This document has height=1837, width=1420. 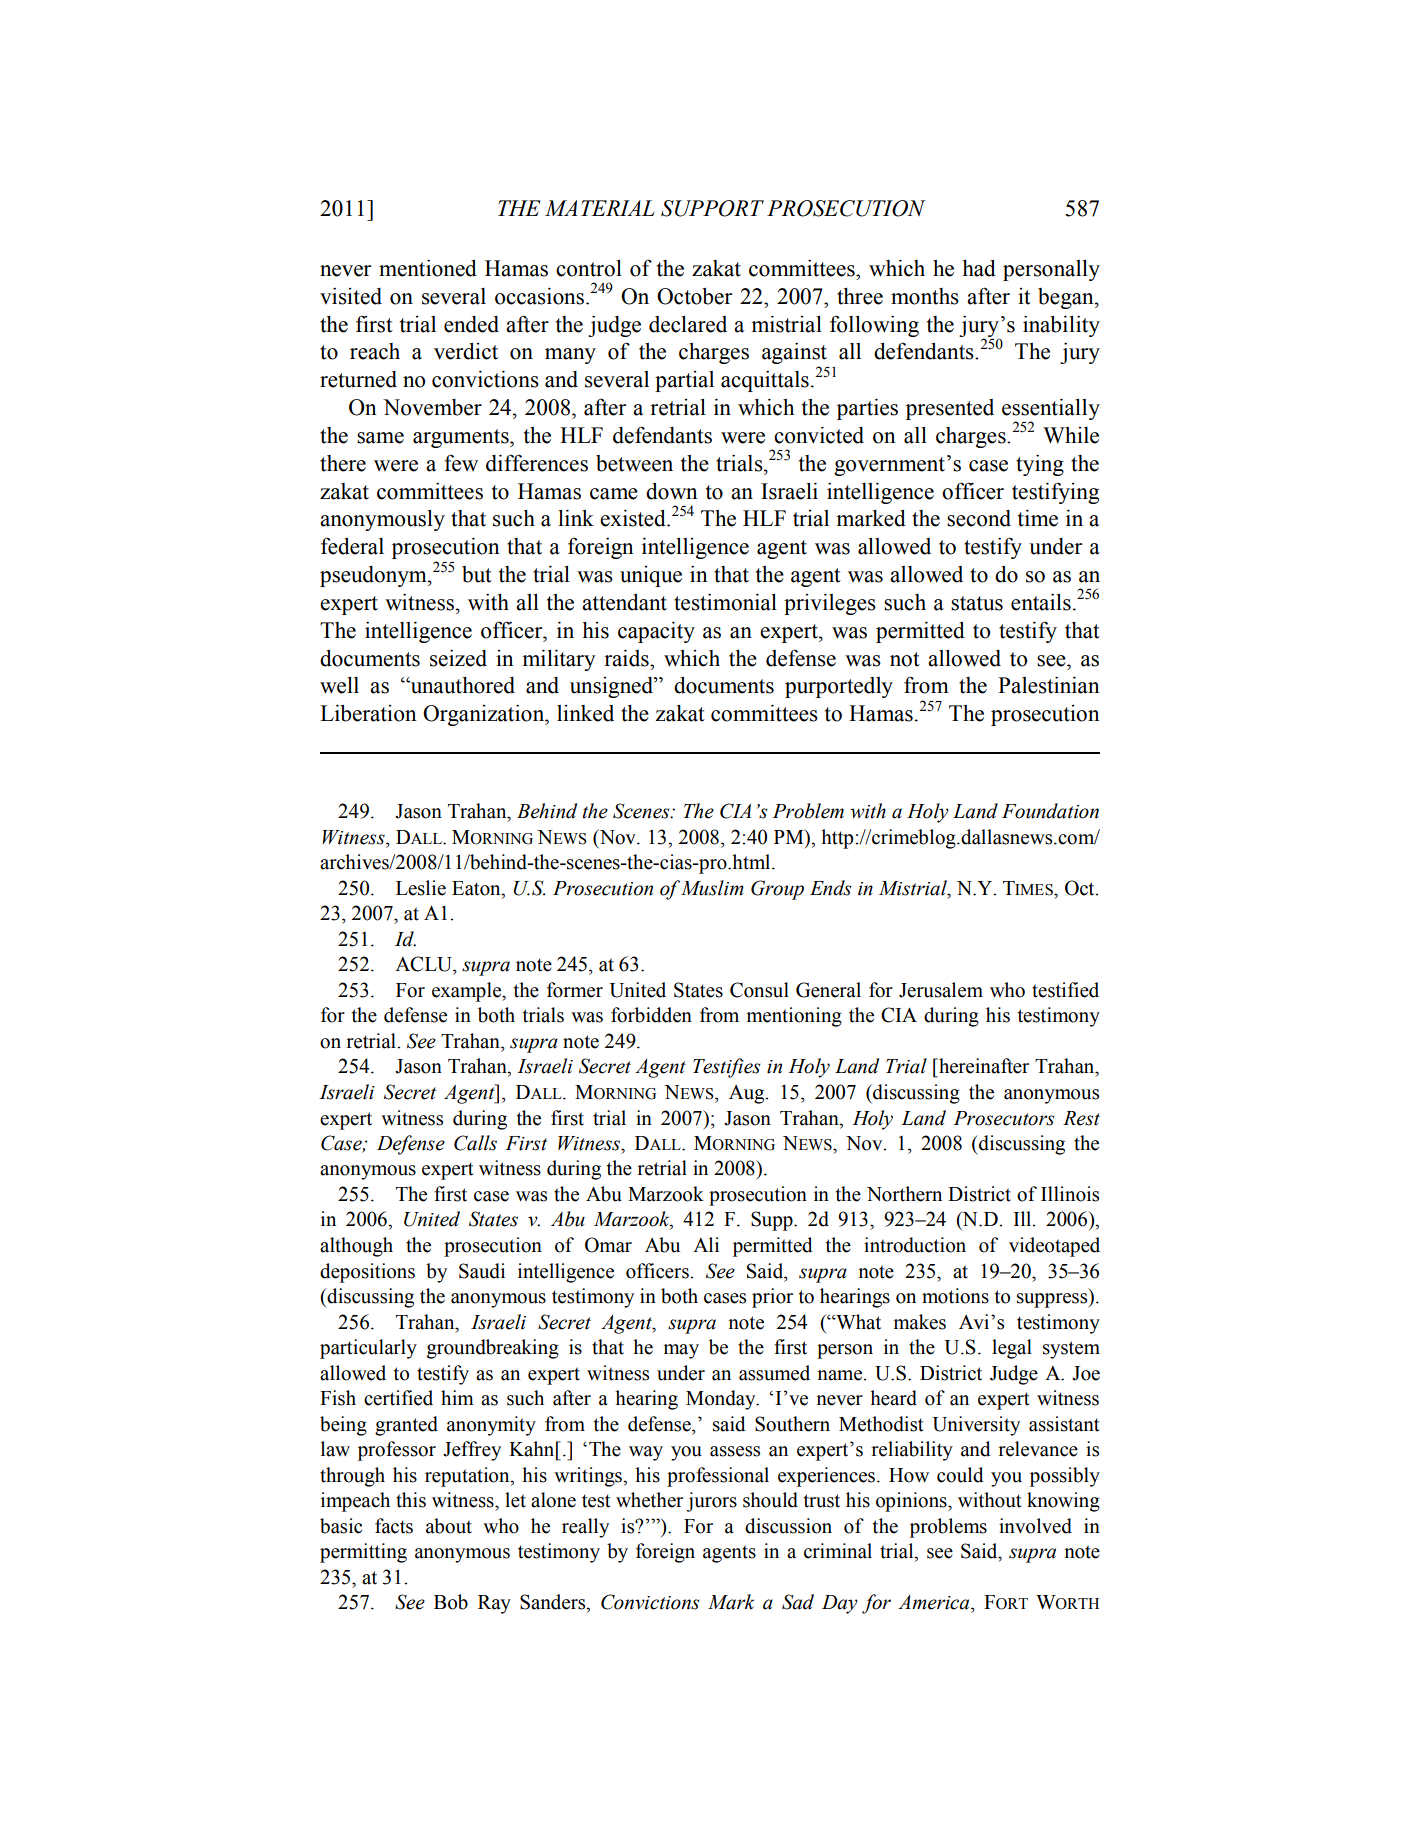 What do you see at coordinates (428, 268) in the document?
I see `mentioned` at bounding box center [428, 268].
